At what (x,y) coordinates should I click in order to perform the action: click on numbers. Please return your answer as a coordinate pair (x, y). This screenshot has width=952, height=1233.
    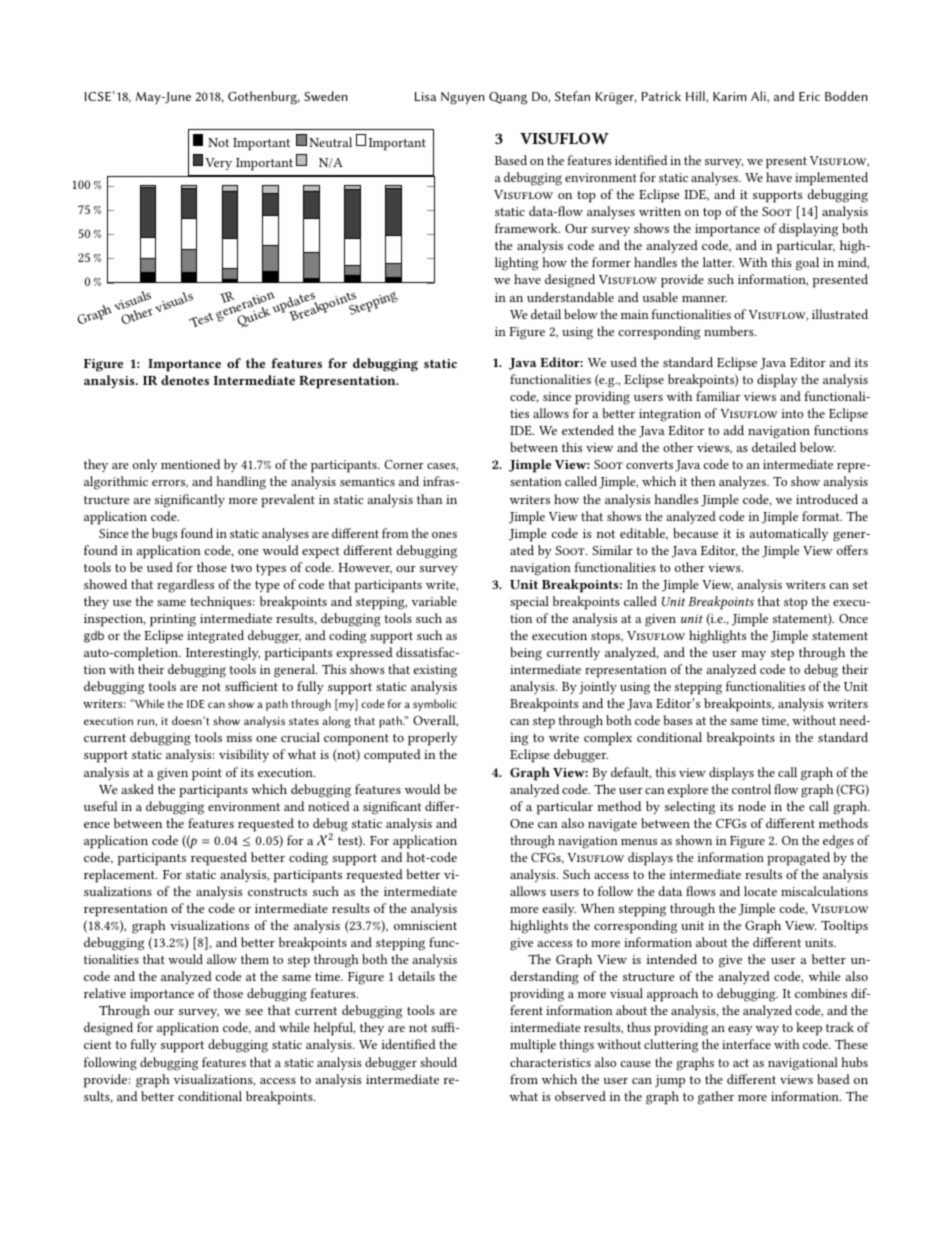
    Looking at the image, I should click on (730, 331).
